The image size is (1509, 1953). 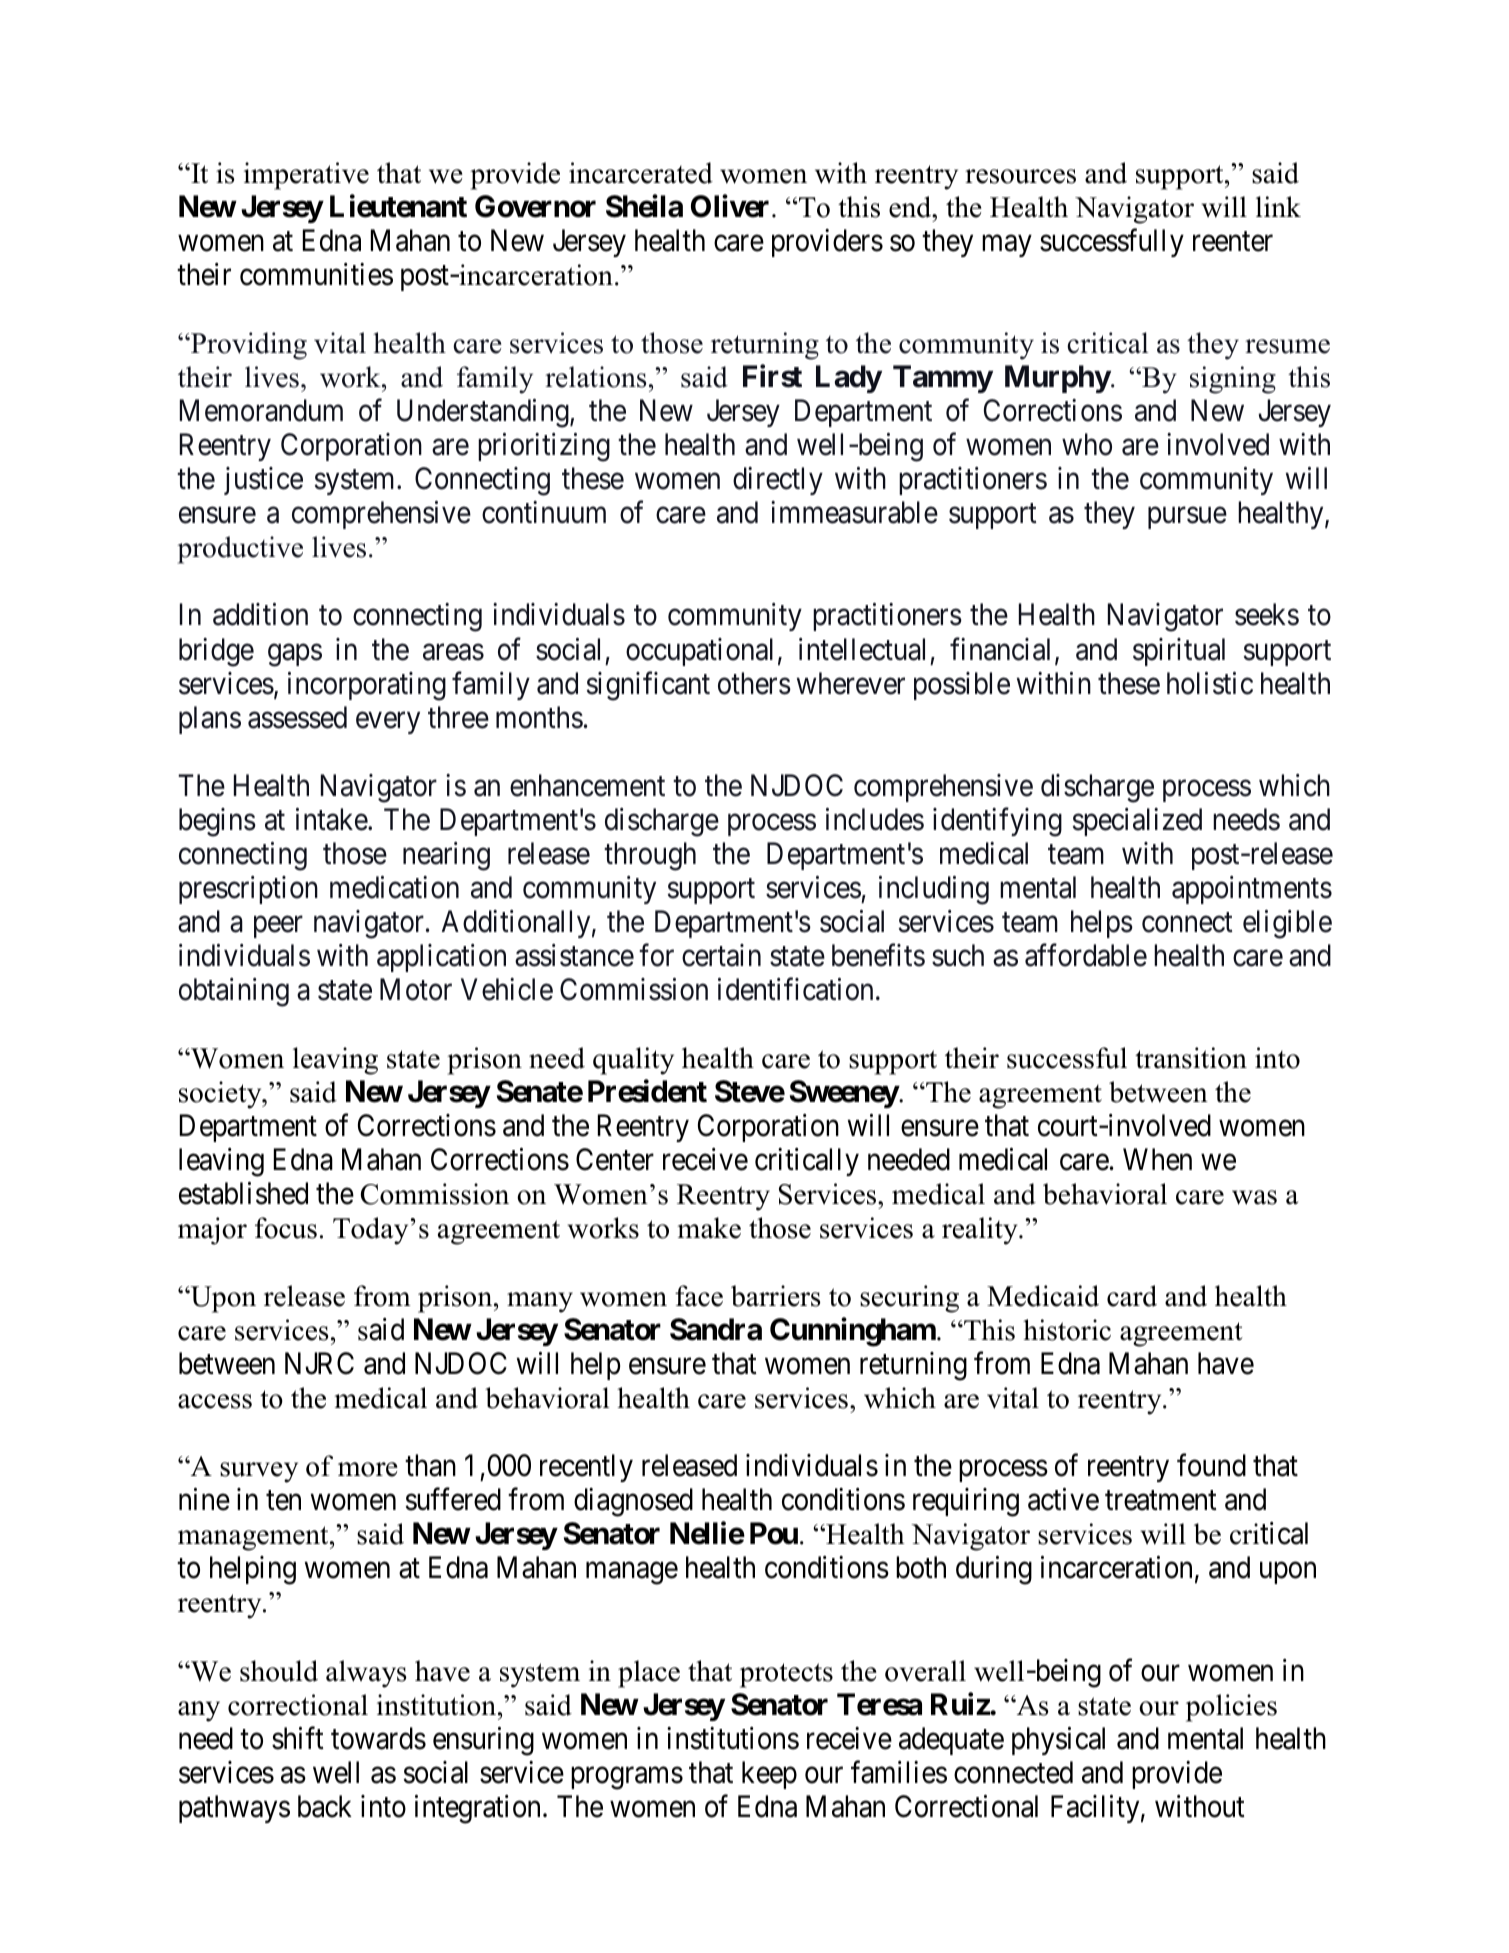 What do you see at coordinates (297, 717) in the page?
I see `assessed` at bounding box center [297, 717].
